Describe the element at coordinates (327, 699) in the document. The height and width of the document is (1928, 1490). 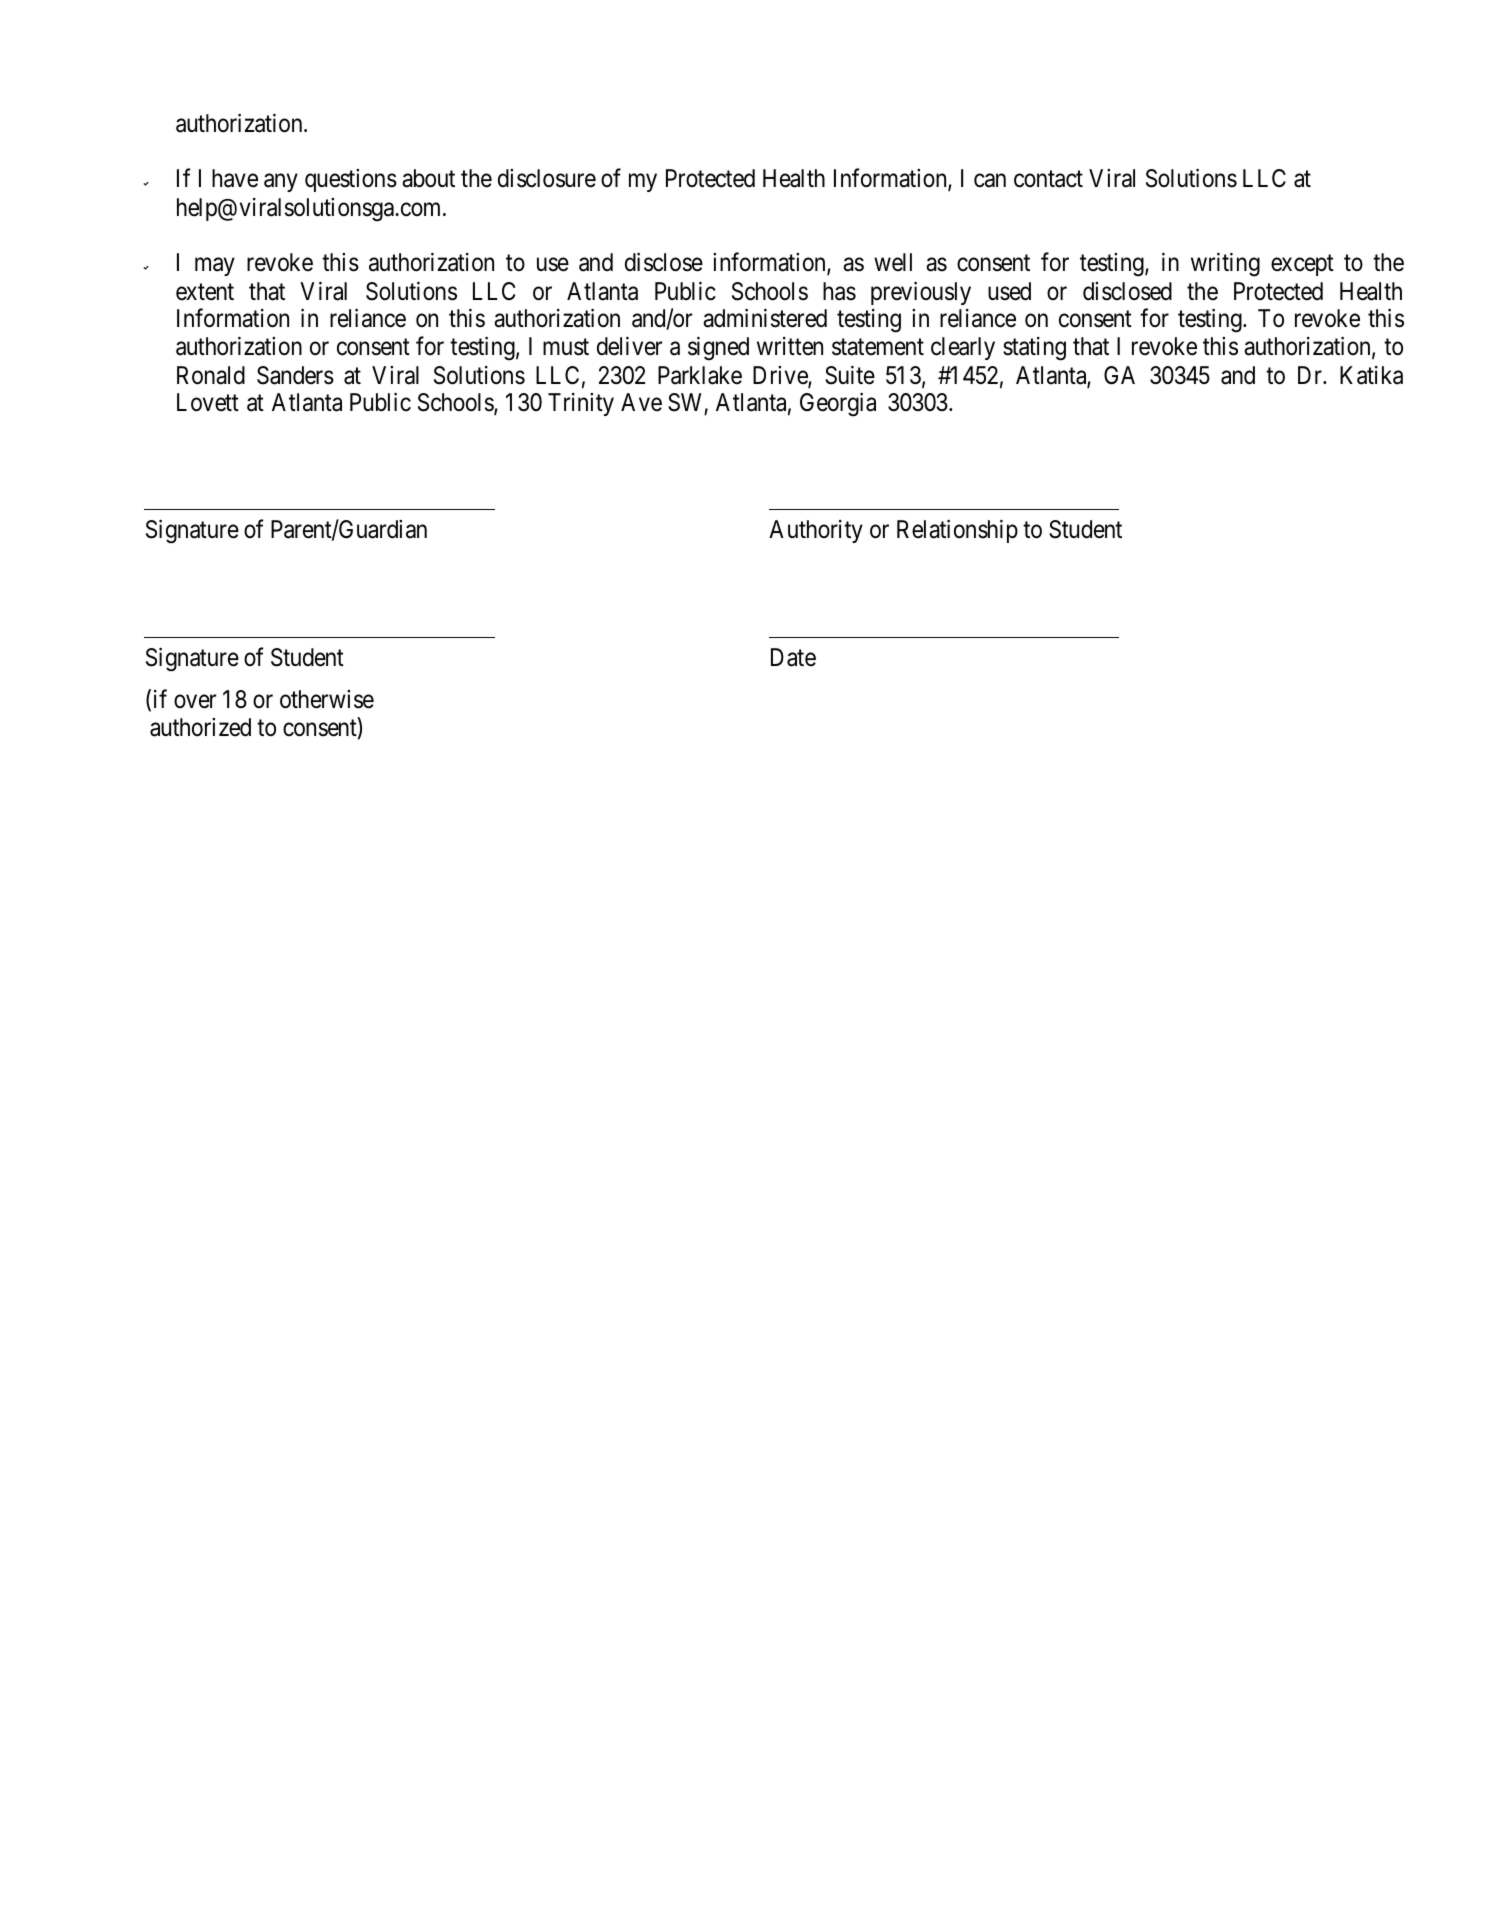
I see `otherwise` at that location.
